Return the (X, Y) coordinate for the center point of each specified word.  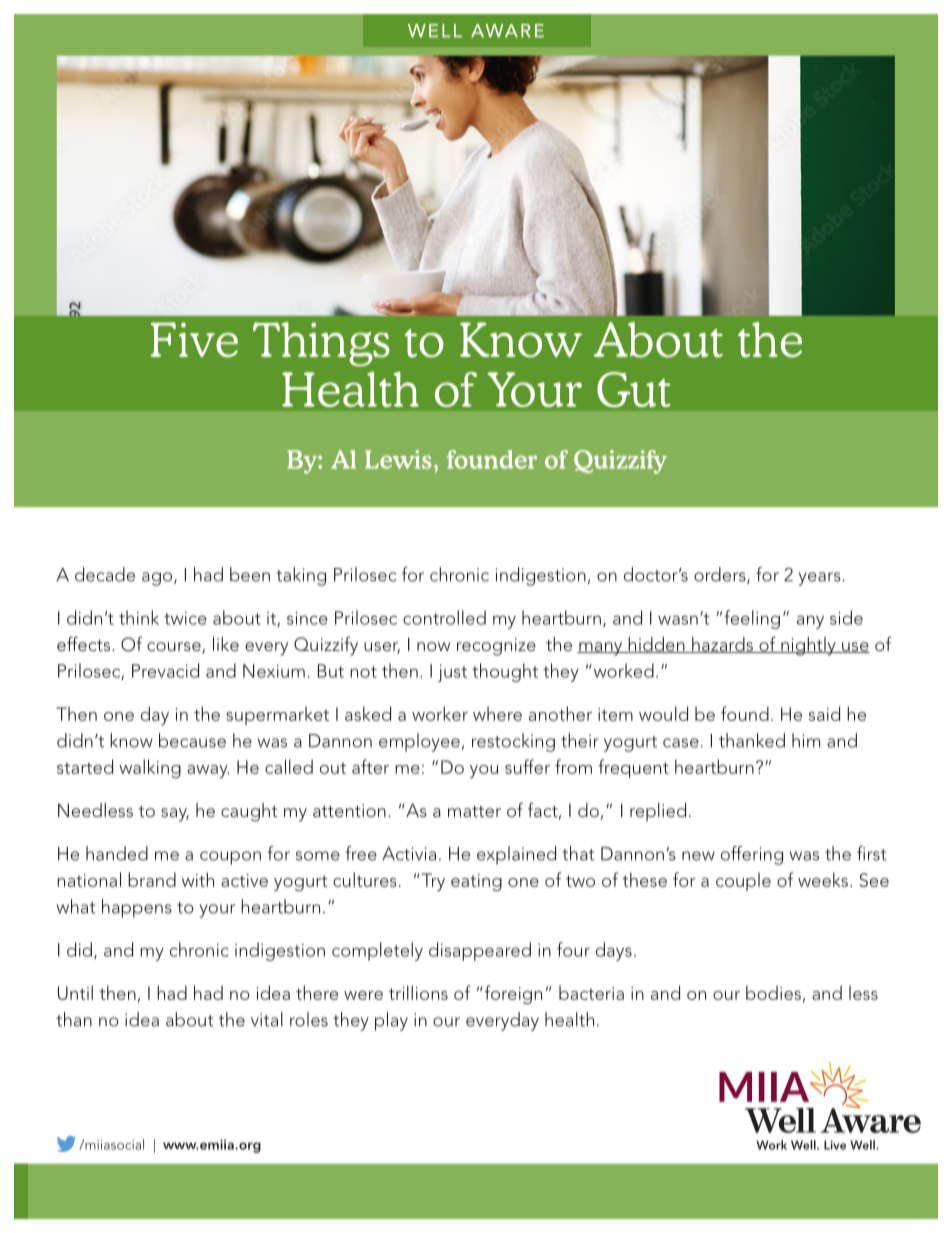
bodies (773, 992)
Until (75, 992)
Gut (634, 389)
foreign (512, 994)
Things (321, 344)
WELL (435, 30)
